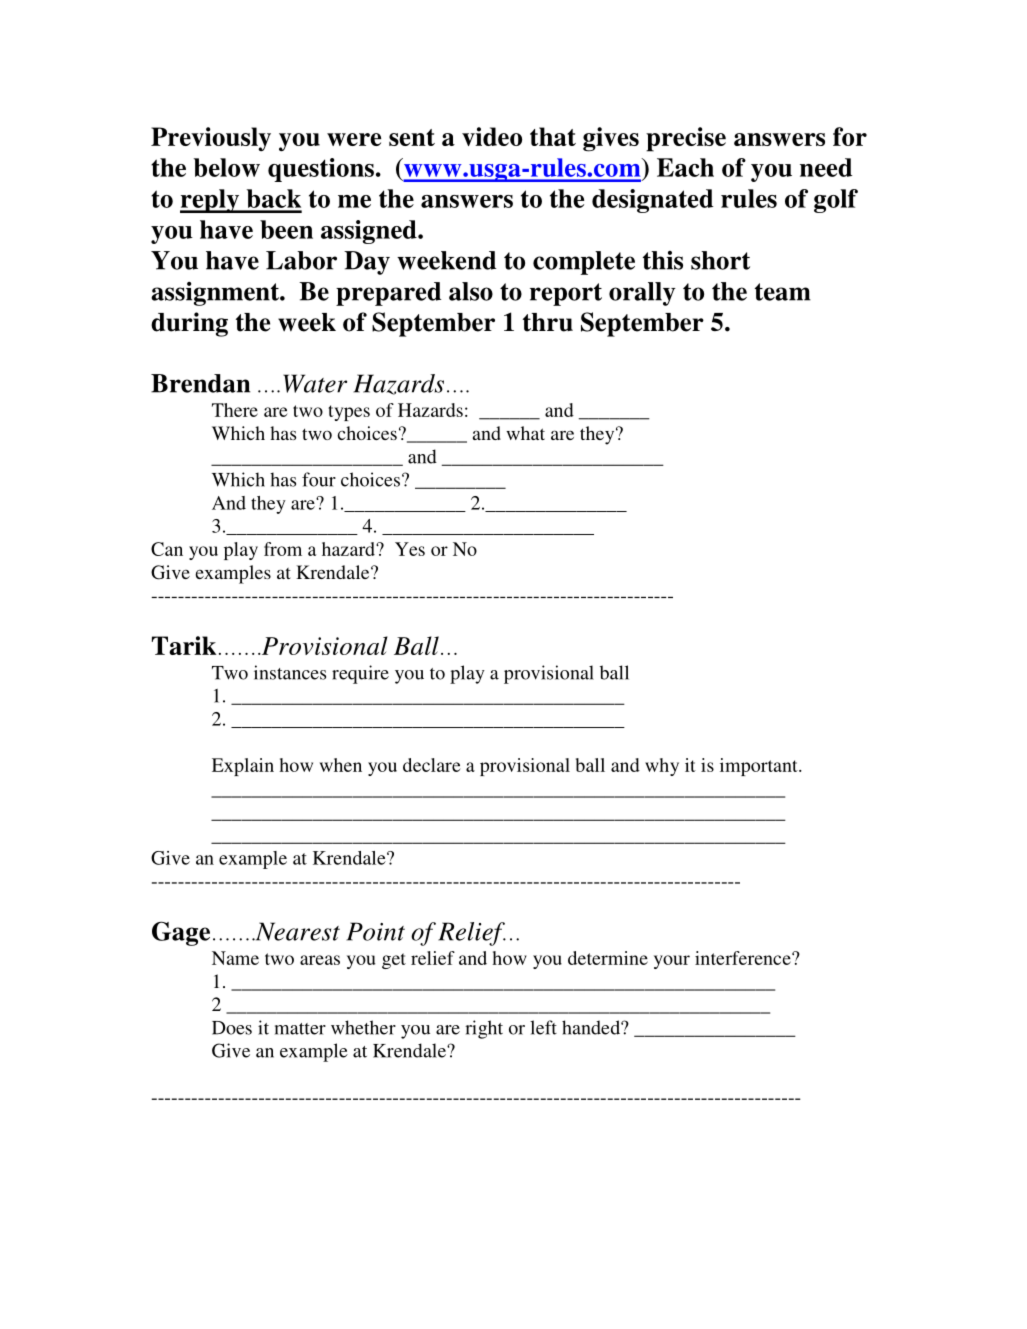 This screenshot has width=1027, height=1329. Describe the element at coordinates (492, 136) in the screenshot. I see `video` at that location.
